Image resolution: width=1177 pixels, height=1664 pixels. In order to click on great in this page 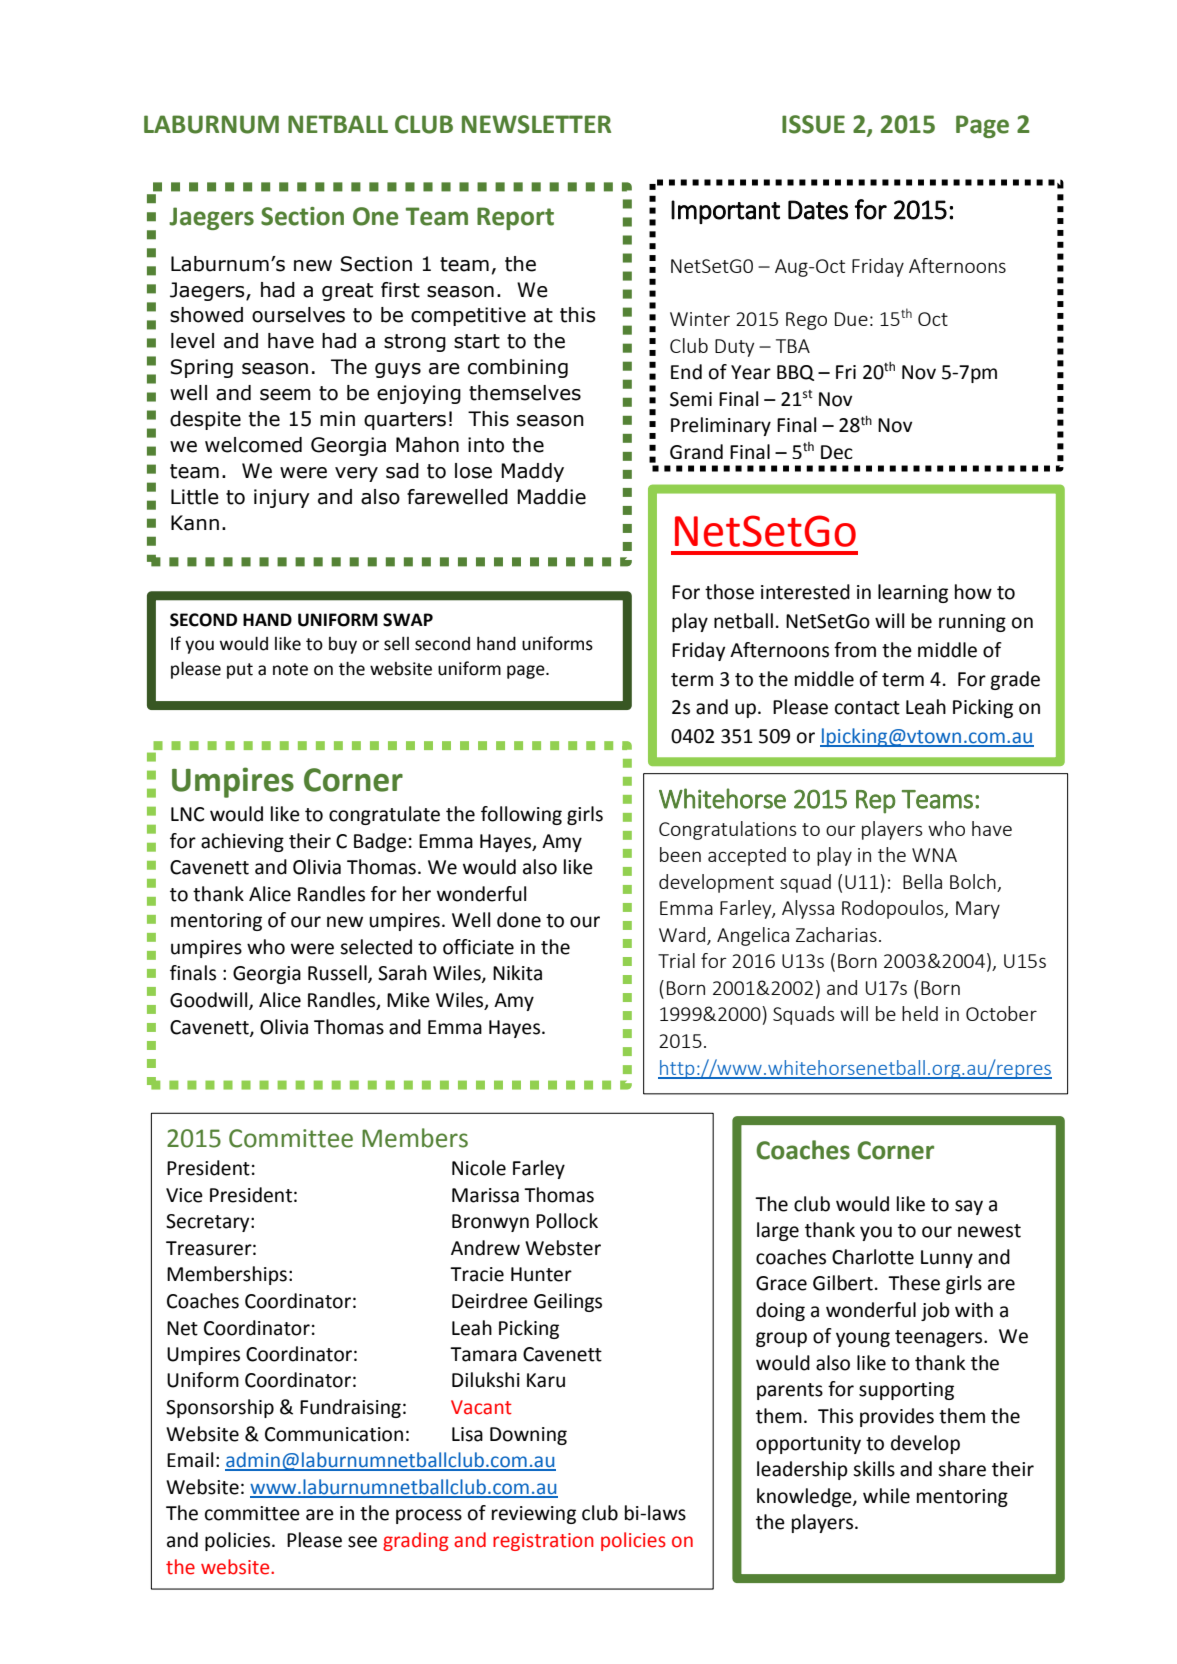, I will do `click(347, 292)`.
